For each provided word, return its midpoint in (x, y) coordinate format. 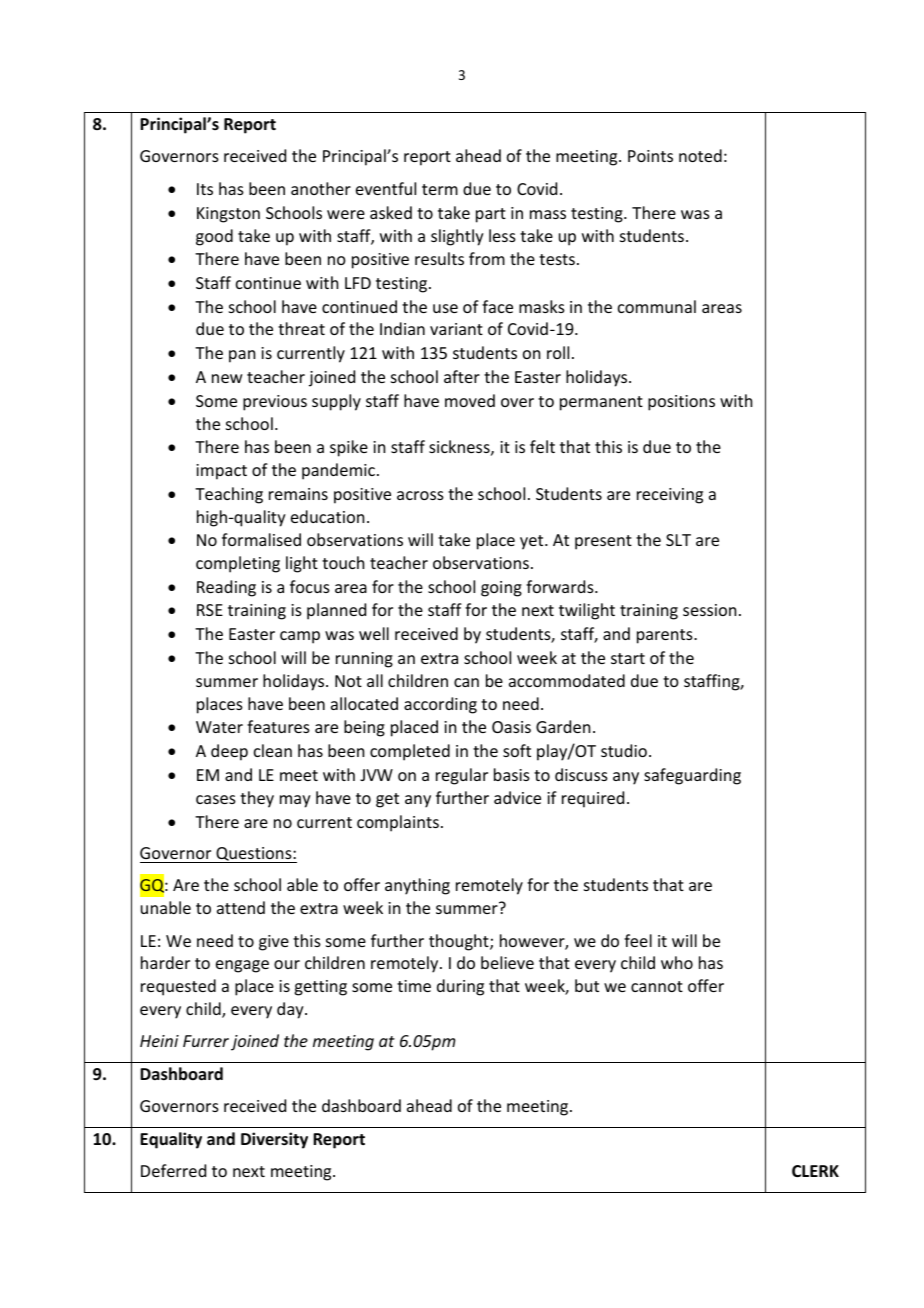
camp (300, 637)
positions (681, 403)
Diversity (274, 1140)
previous (275, 403)
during (460, 987)
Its (205, 189)
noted (700, 155)
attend (241, 907)
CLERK (815, 1171)
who (677, 962)
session (709, 610)
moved (470, 400)
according (440, 705)
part (491, 215)
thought (460, 942)
